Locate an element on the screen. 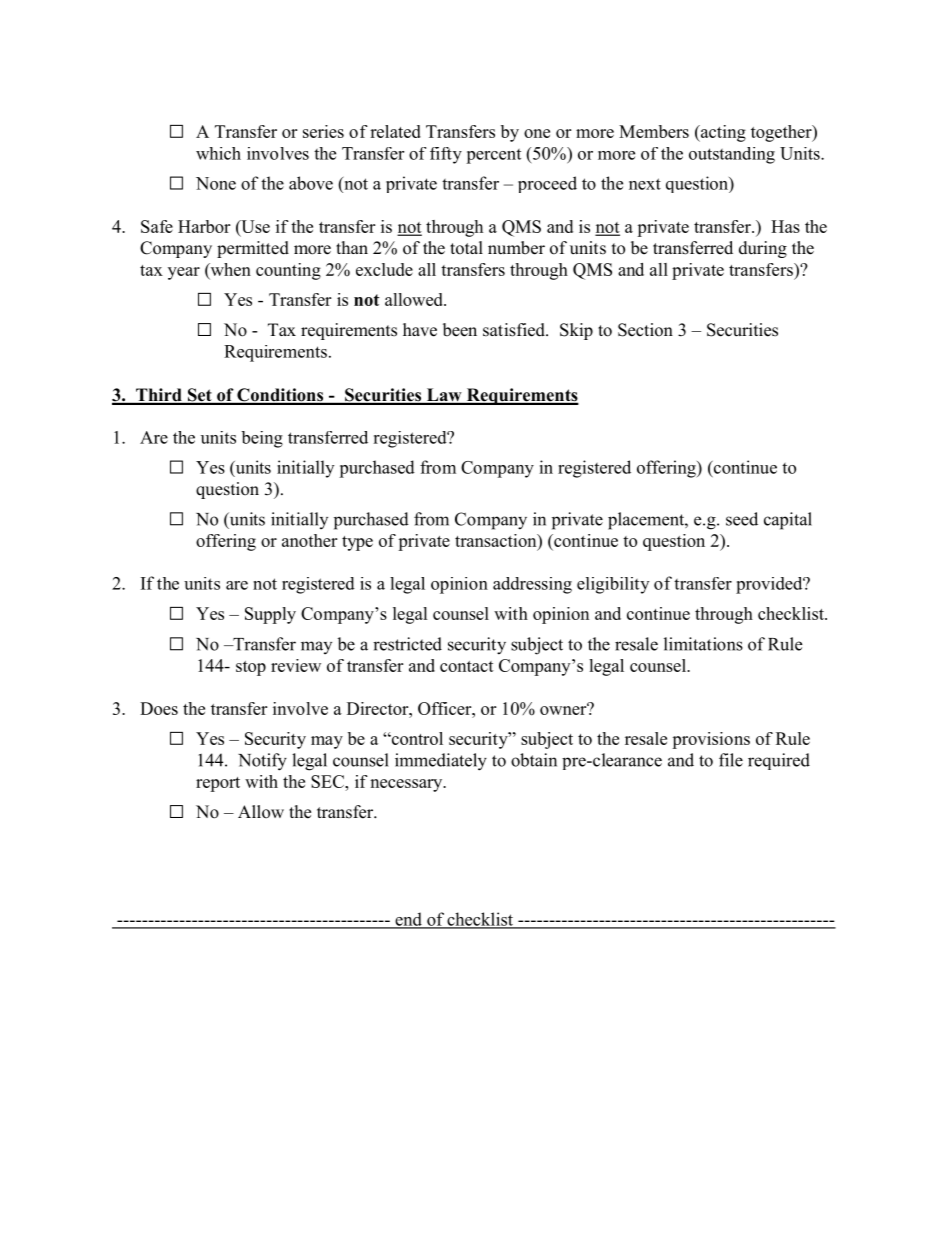  file is located at coordinates (731, 760).
